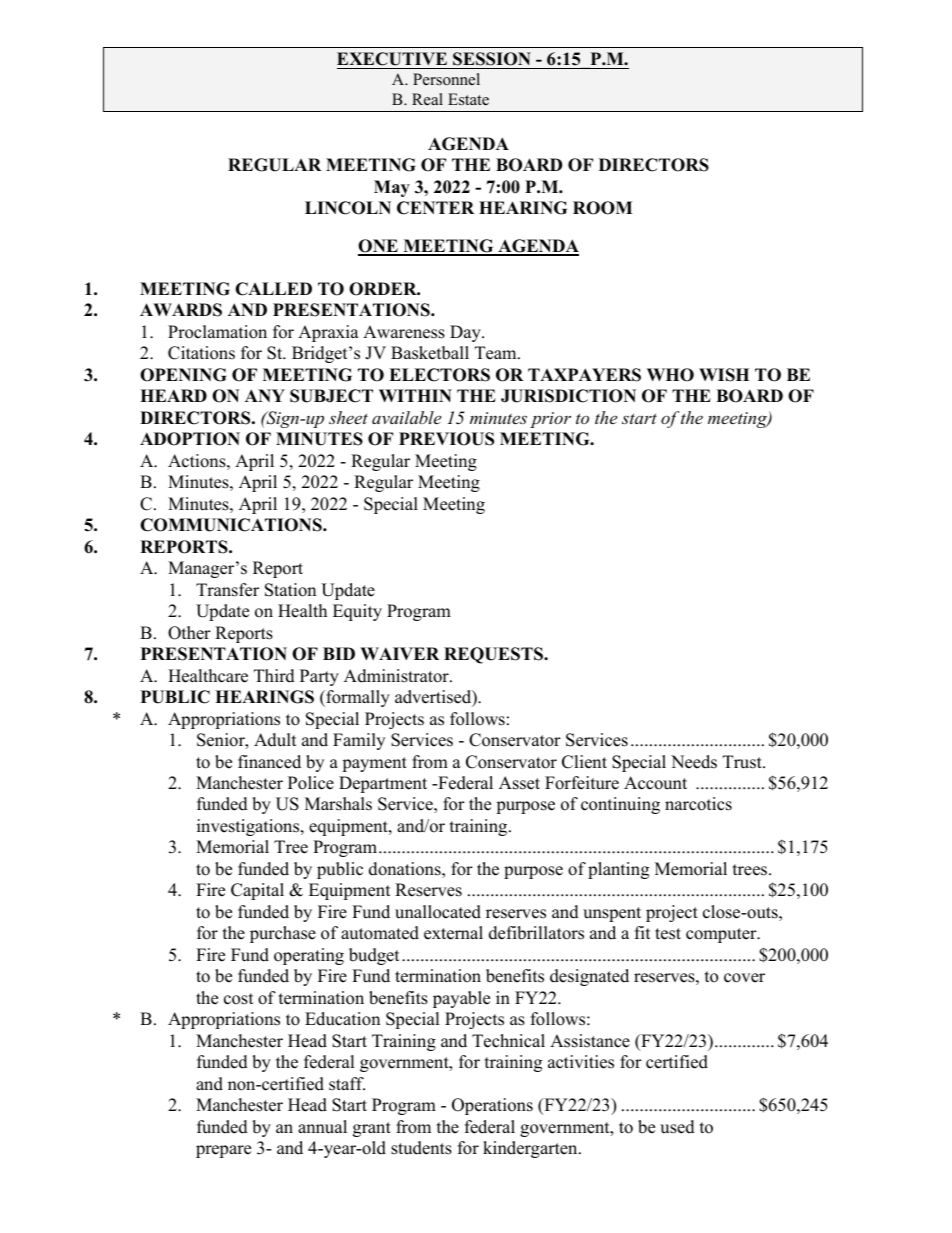  I want to click on EXECUTIVE, so click(392, 59).
